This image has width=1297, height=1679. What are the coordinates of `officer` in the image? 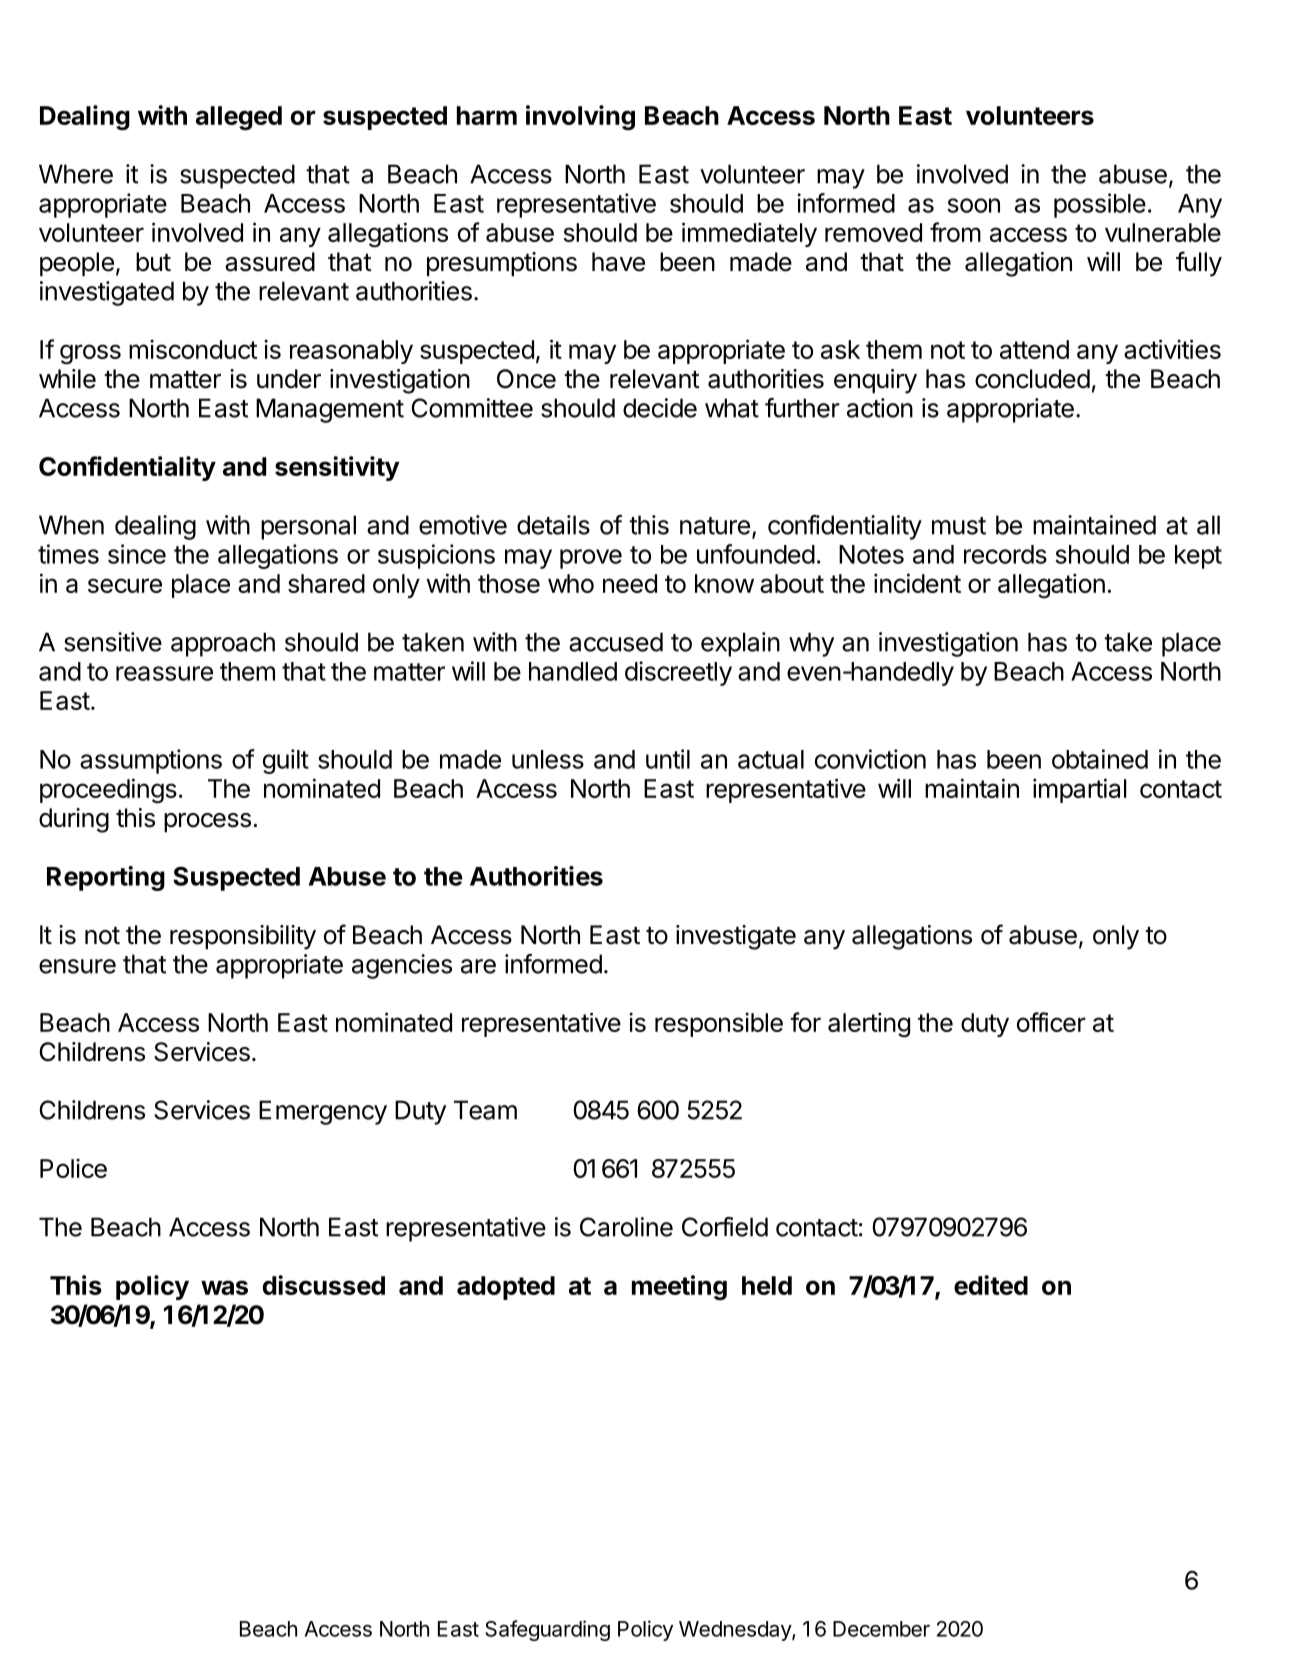 It's located at (1051, 1022).
